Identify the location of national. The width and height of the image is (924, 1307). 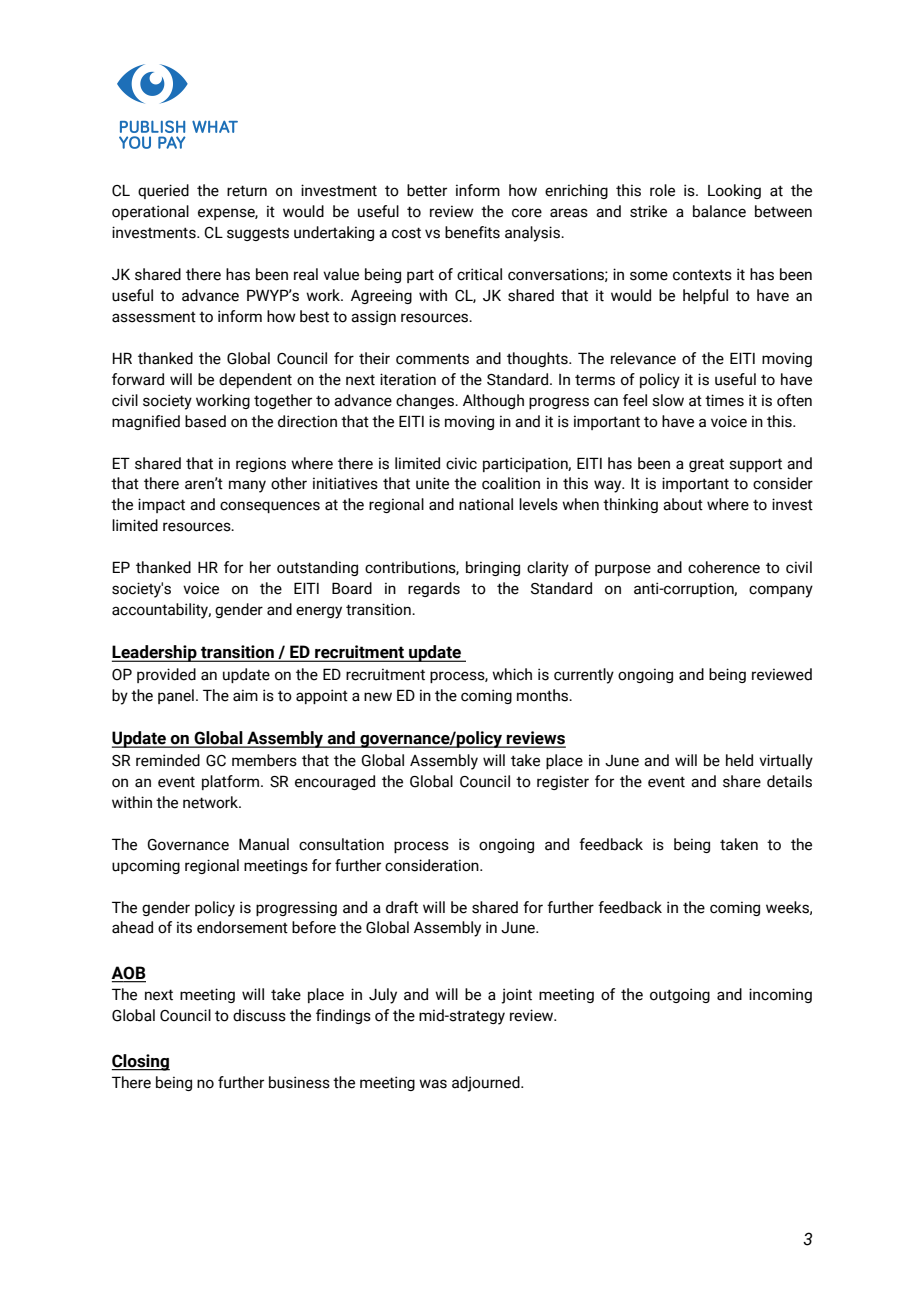
(486, 504).
